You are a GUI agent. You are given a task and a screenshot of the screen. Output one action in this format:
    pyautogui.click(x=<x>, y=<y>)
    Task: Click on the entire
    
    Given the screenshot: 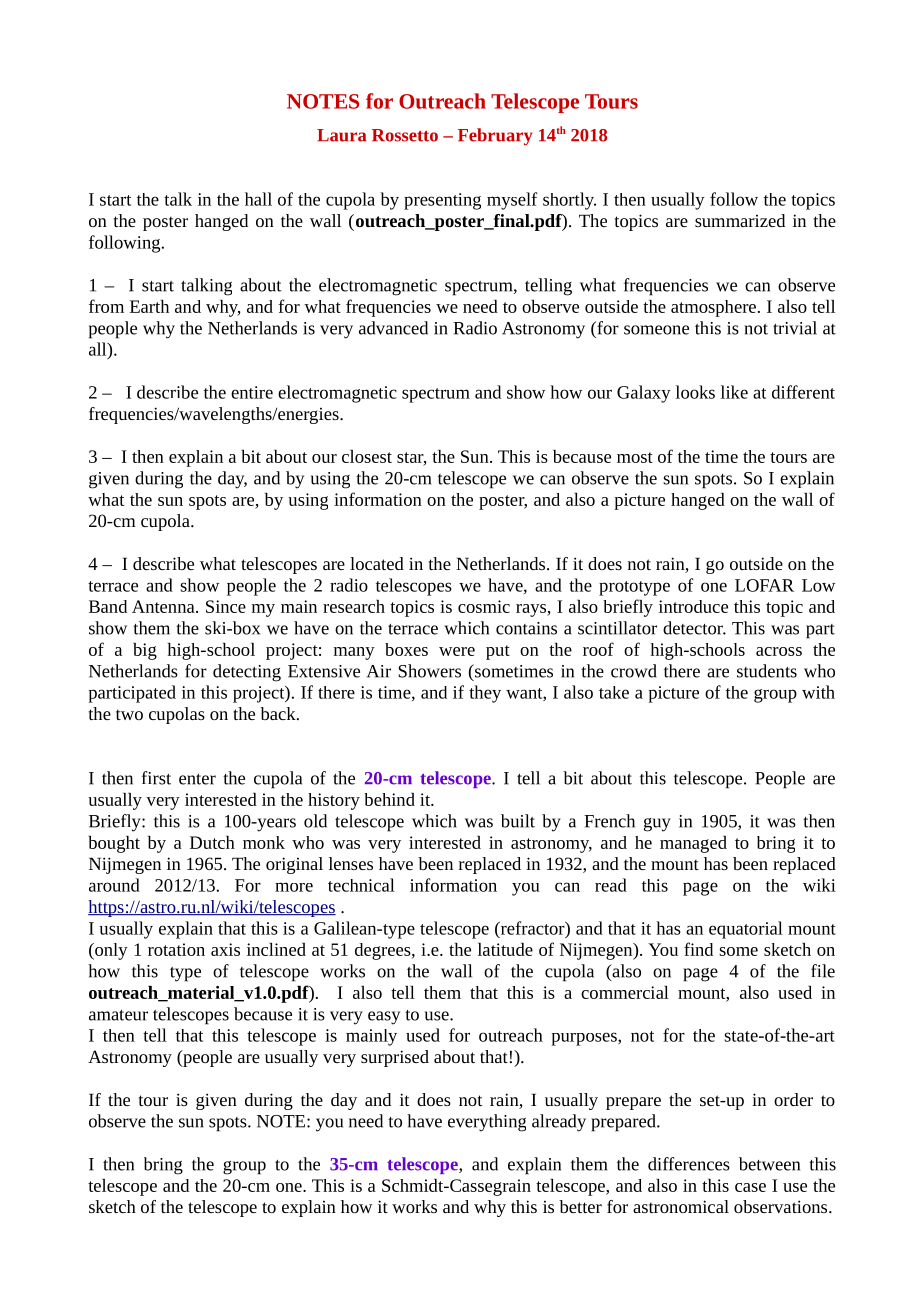 What is the action you would take?
    pyautogui.click(x=252, y=392)
